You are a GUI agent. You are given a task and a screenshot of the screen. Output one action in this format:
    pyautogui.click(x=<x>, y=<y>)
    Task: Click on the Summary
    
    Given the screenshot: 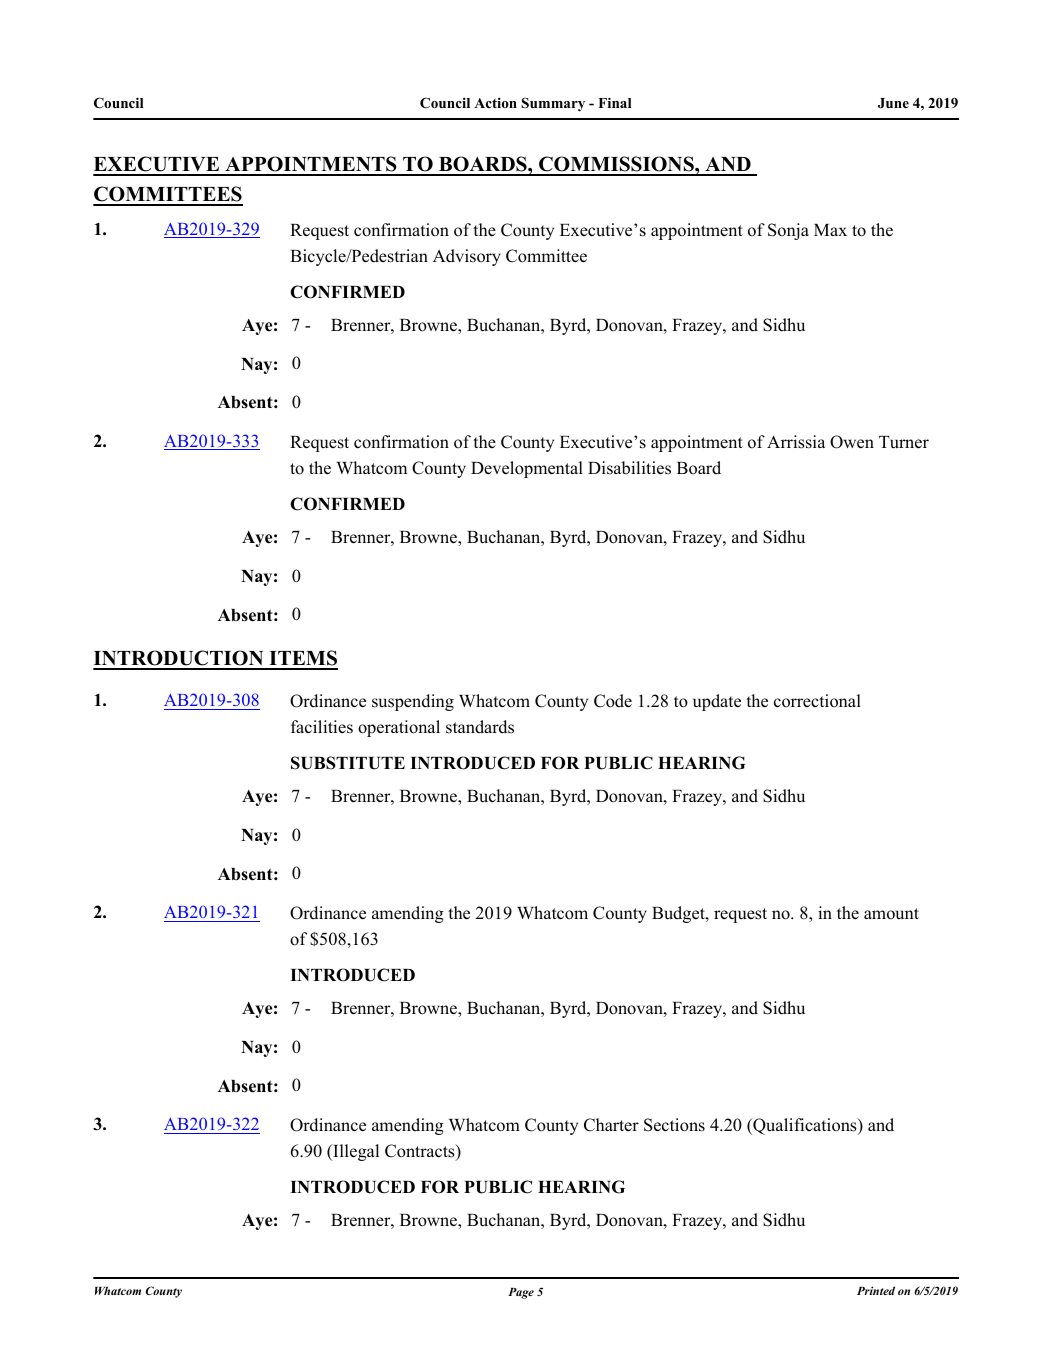 What is the action you would take?
    pyautogui.click(x=553, y=104)
